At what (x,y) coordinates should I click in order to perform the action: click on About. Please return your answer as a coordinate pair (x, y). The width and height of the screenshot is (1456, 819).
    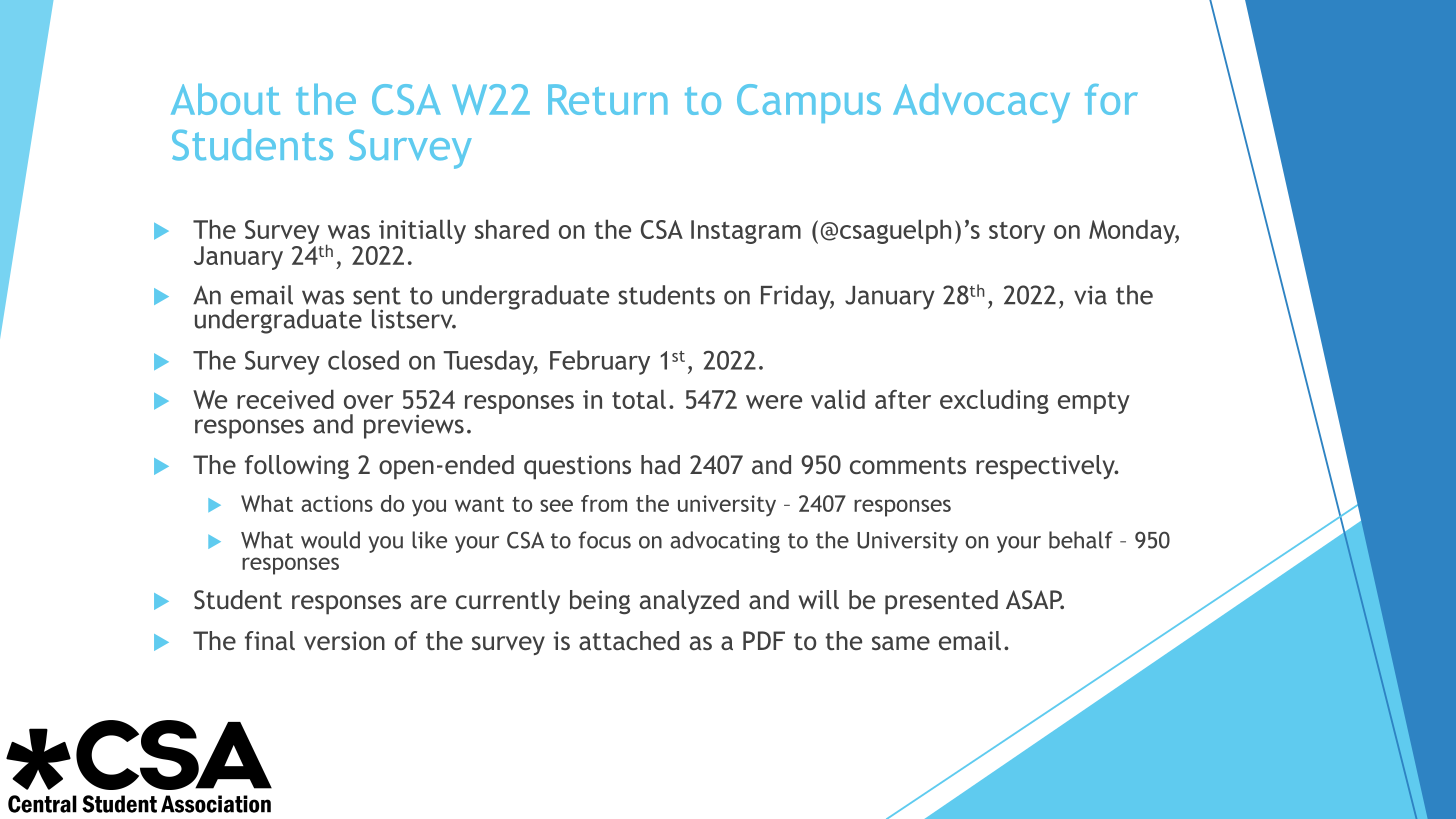
    Looking at the image, I should click on (225, 99).
